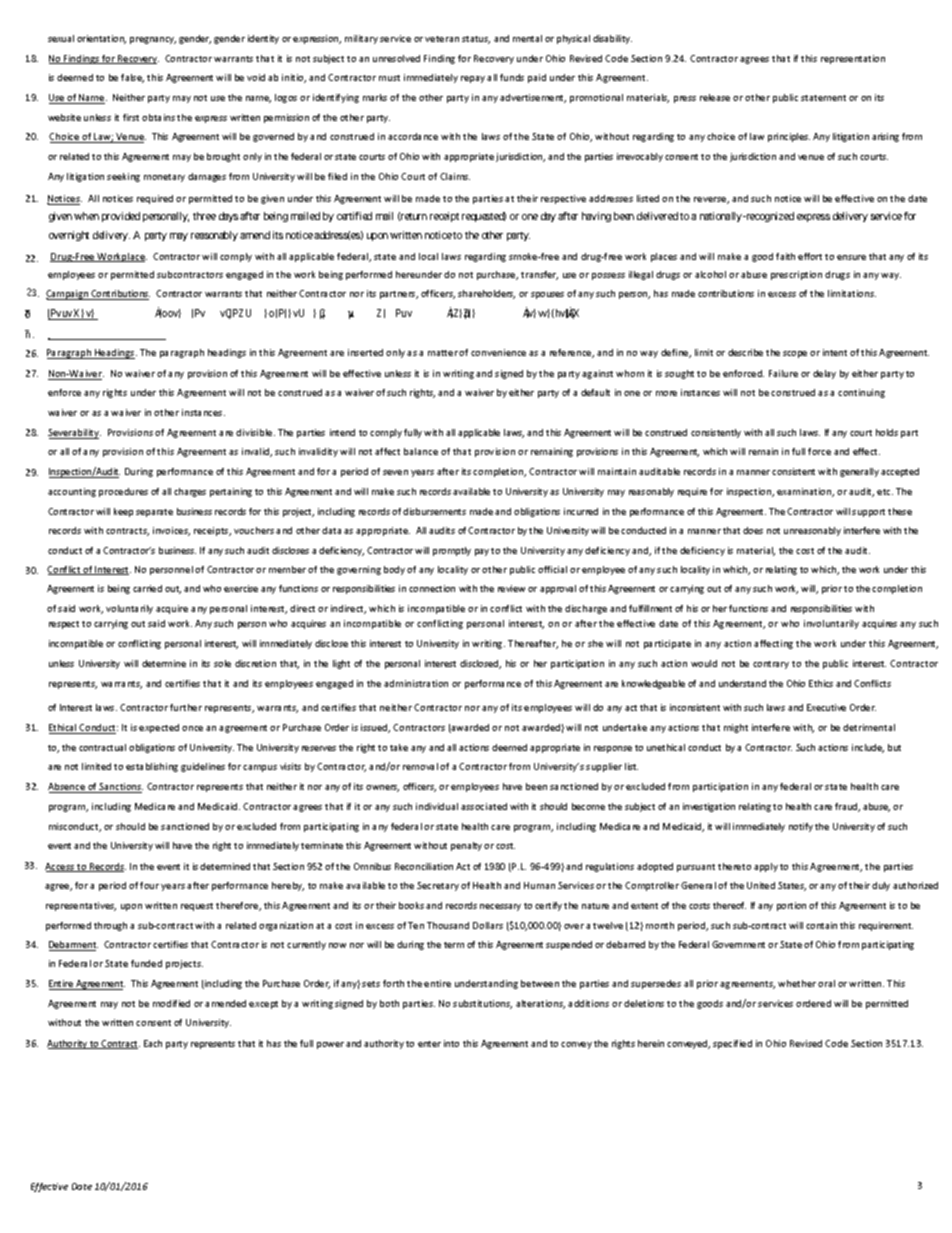 This screenshot has width=952, height=1233. Describe the element at coordinates (171, 1003) in the screenshot. I see `modified` at that location.
